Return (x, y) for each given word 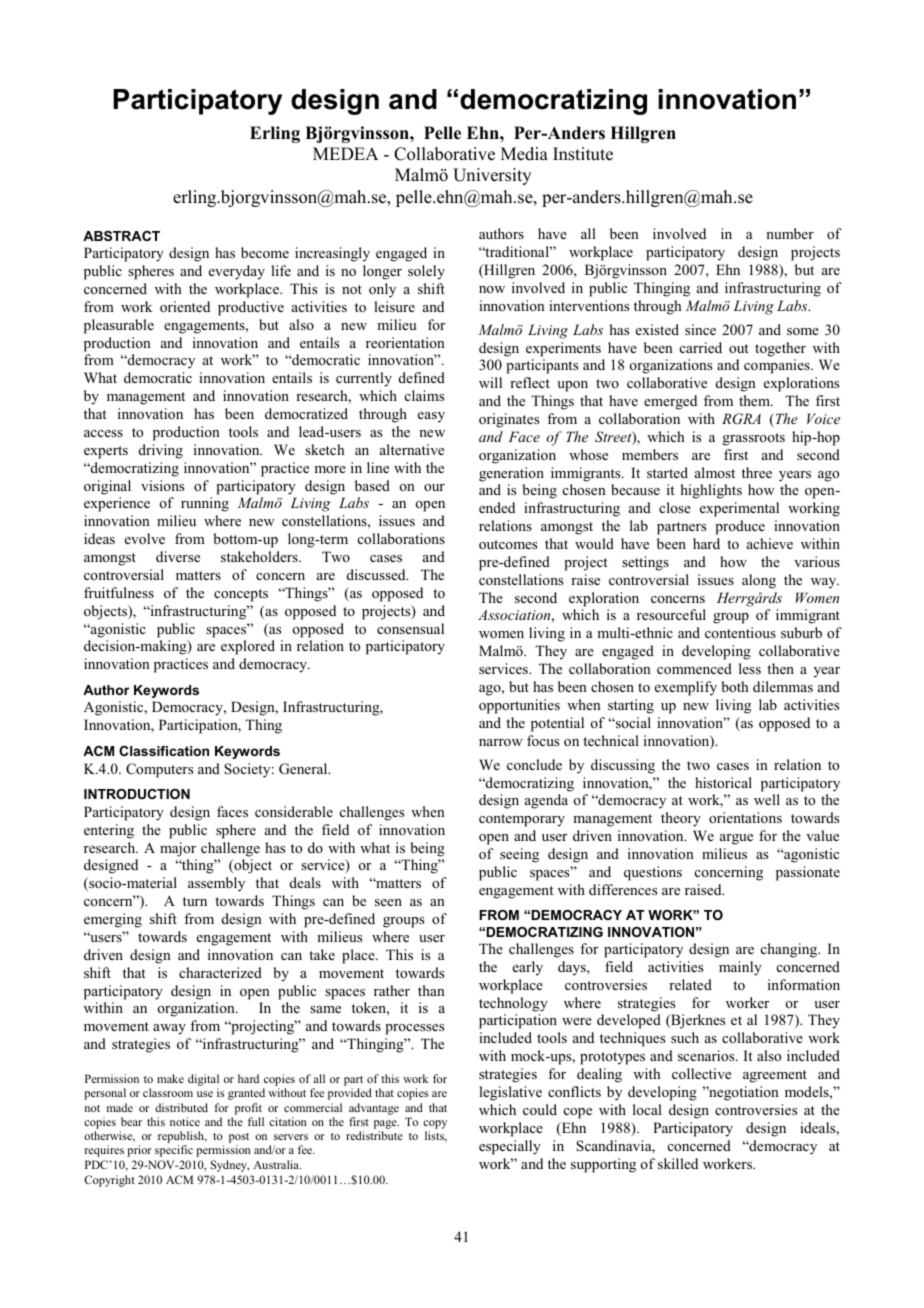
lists (435, 1136)
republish (182, 1138)
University (492, 176)
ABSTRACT (121, 236)
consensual (410, 628)
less (750, 668)
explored (248, 647)
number (790, 233)
